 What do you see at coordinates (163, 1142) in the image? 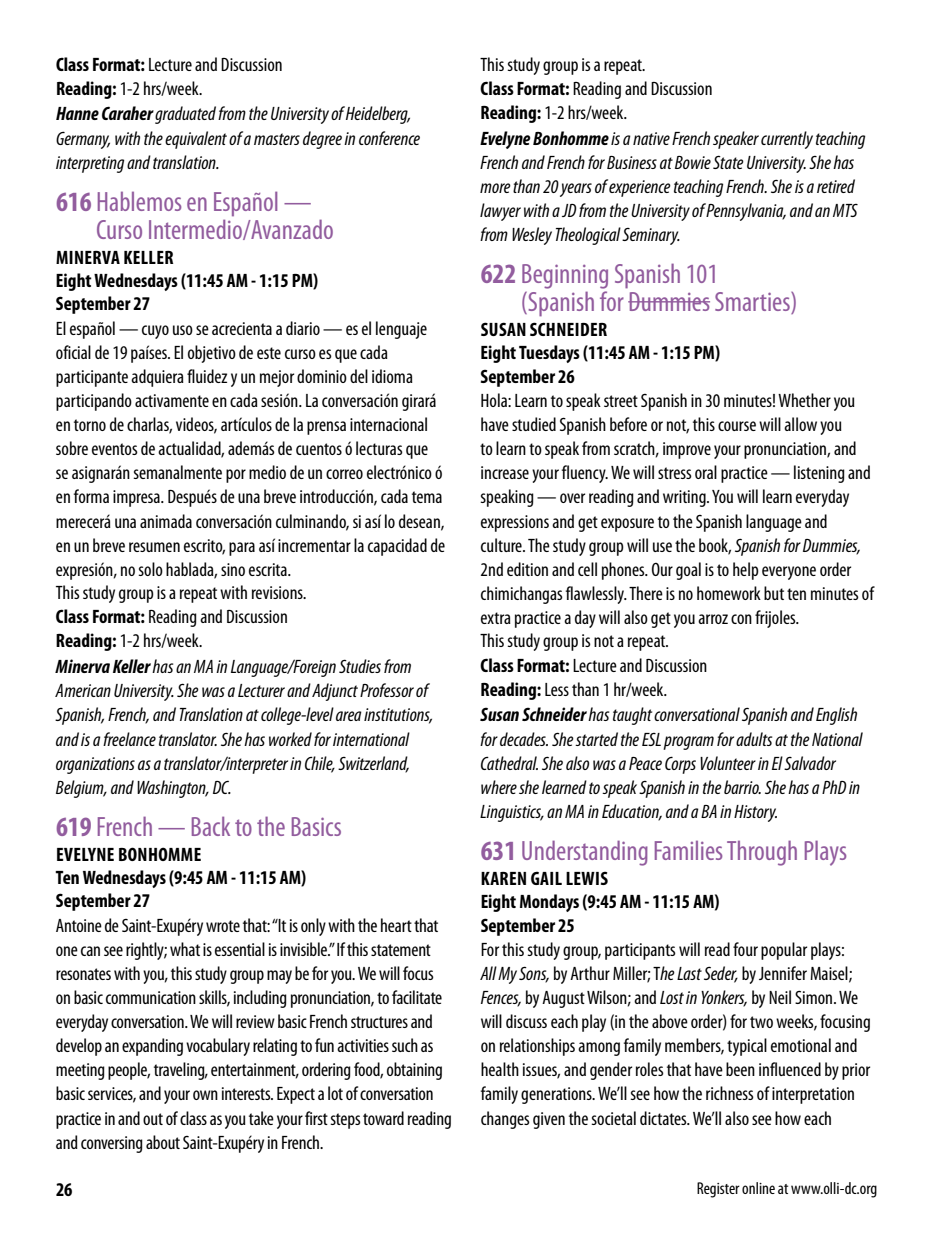
I see `about` at bounding box center [163, 1142].
